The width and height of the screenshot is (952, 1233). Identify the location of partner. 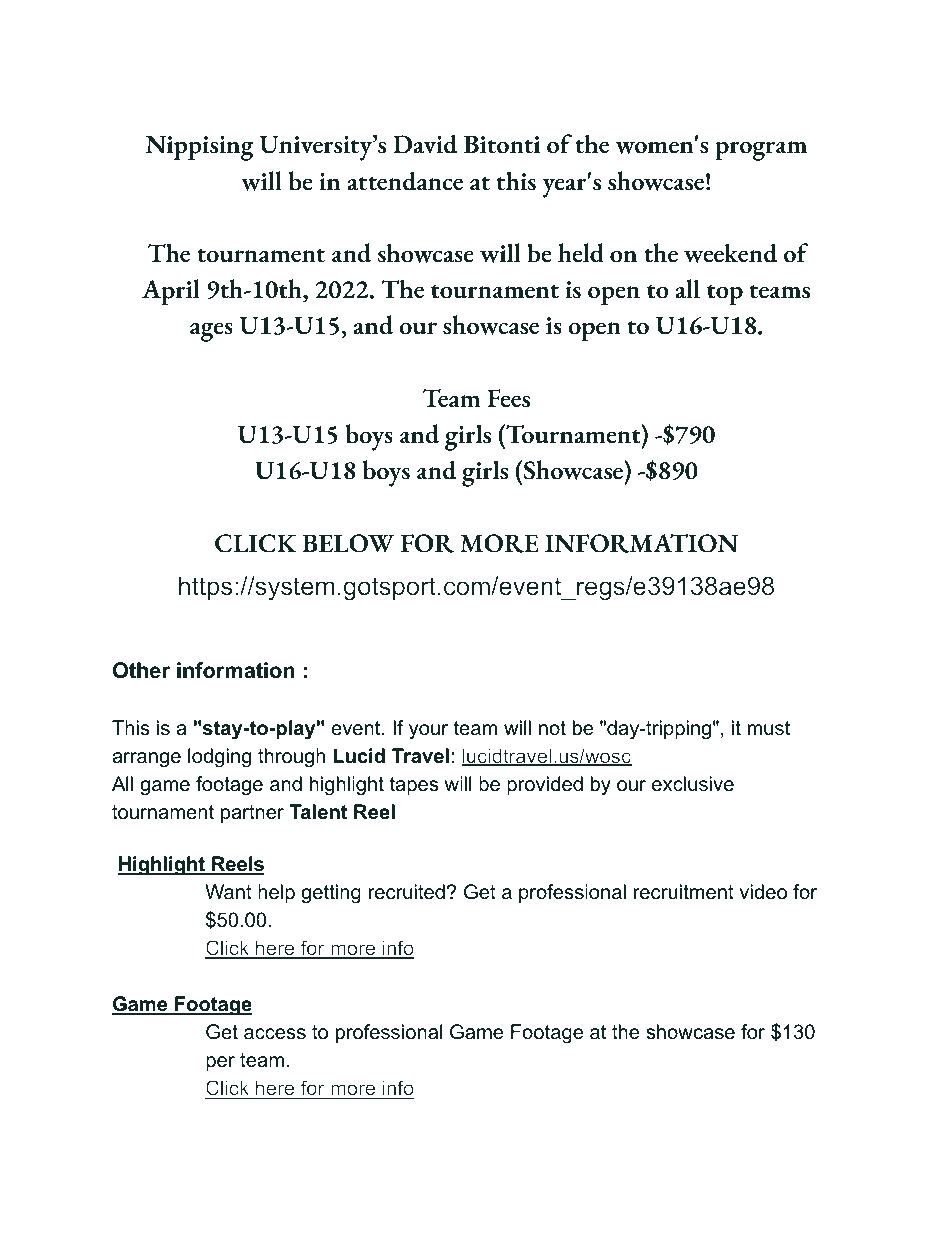
(252, 814).
